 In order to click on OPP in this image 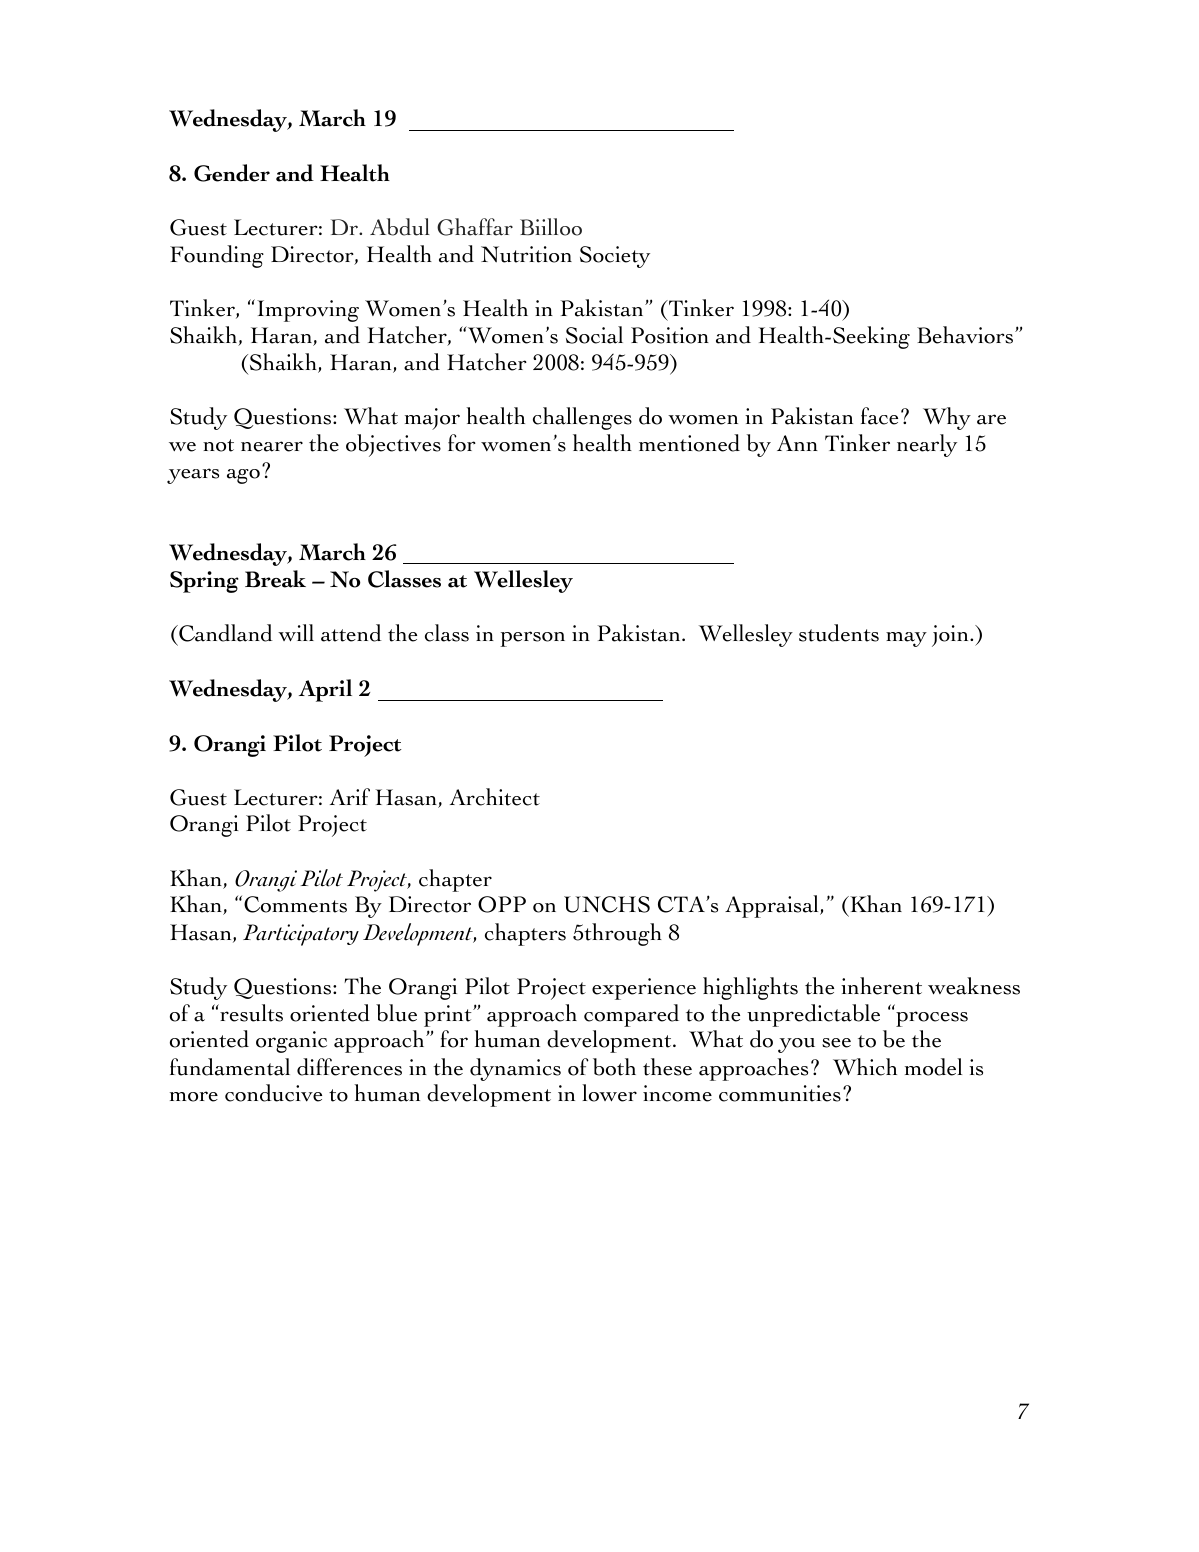, I will do `click(502, 904)`.
